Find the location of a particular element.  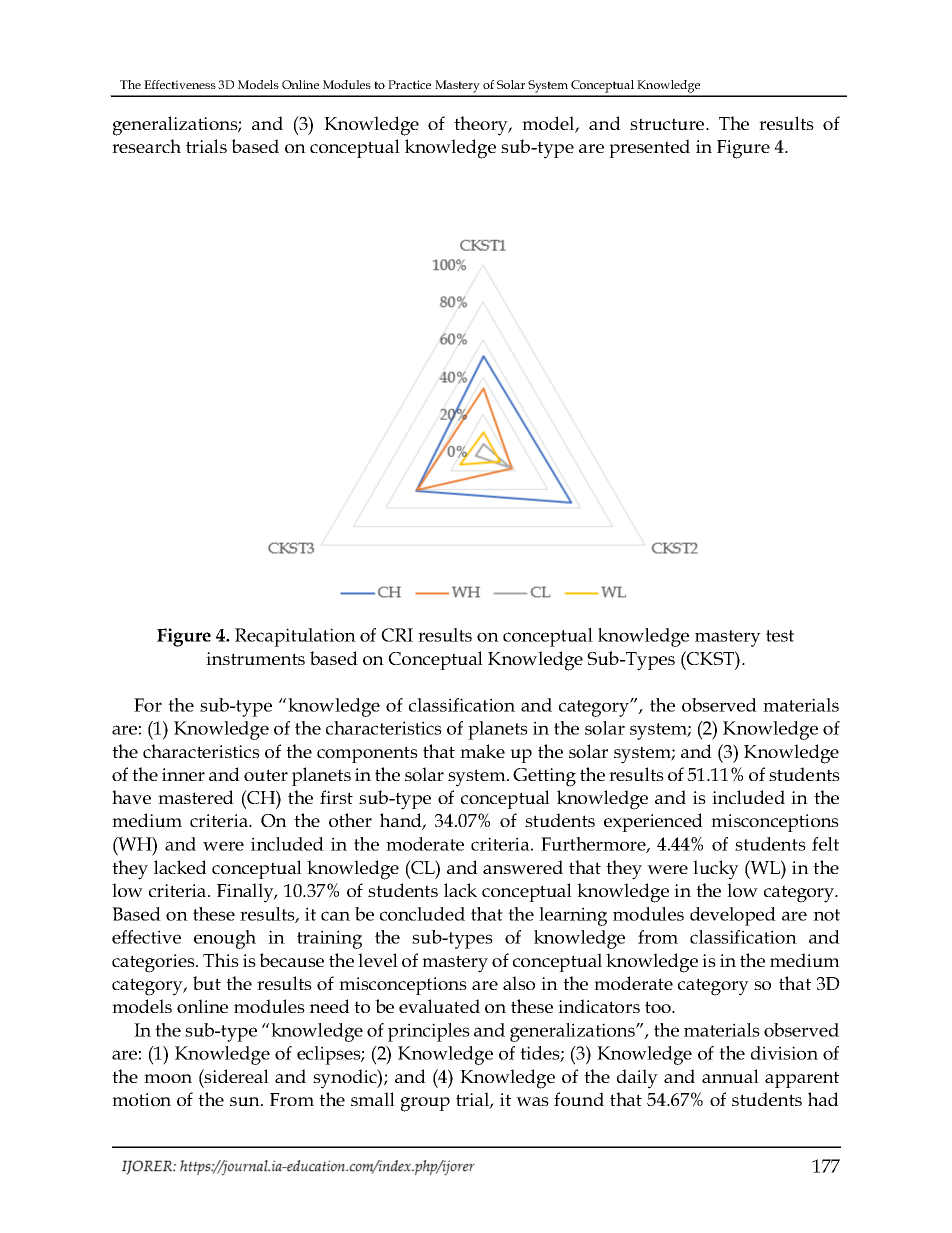

was is located at coordinates (532, 1101).
